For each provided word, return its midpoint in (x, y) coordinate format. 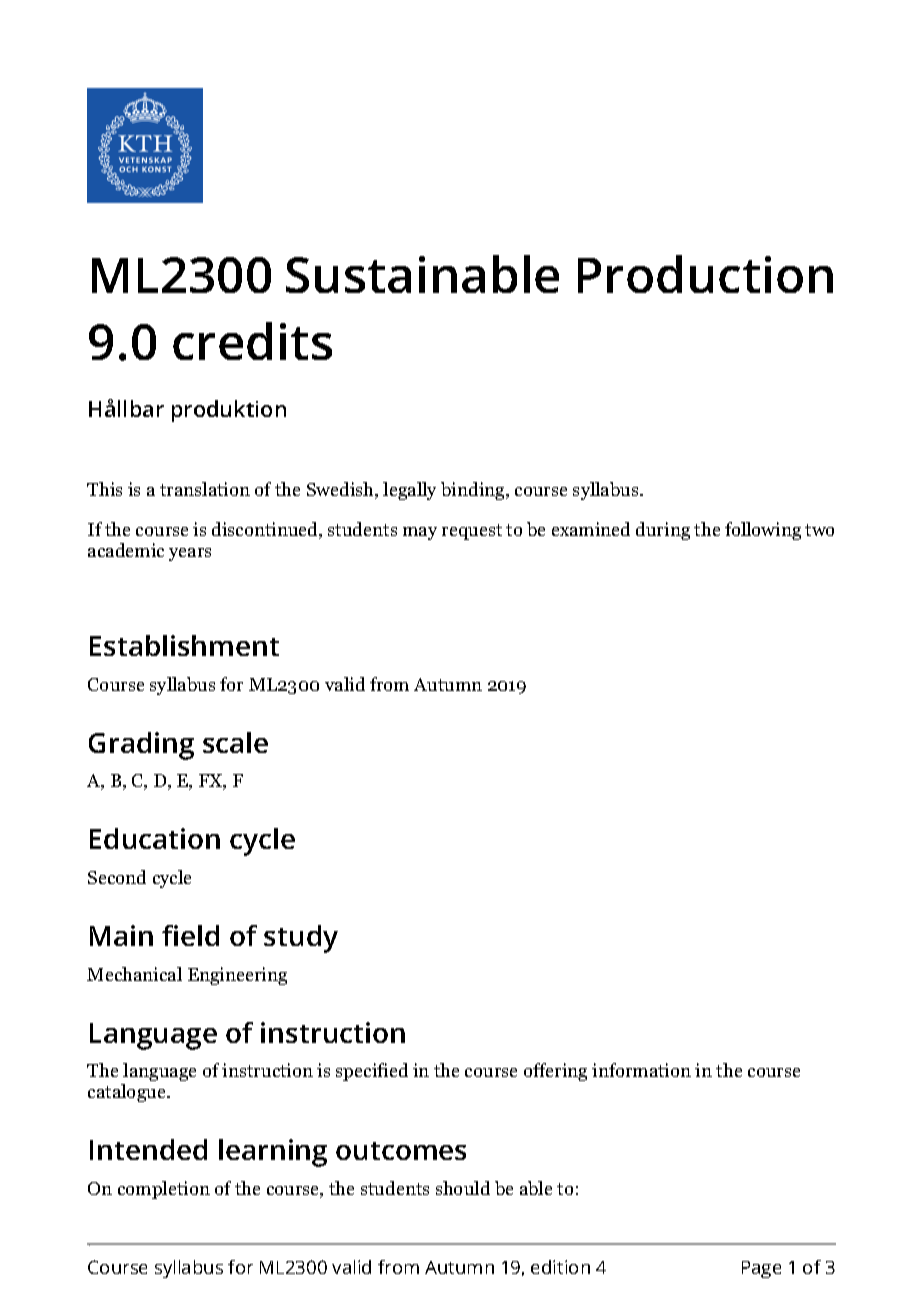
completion (164, 1190)
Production (705, 274)
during (663, 531)
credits (252, 341)
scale (235, 742)
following (763, 531)
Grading (141, 746)
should (463, 1188)
